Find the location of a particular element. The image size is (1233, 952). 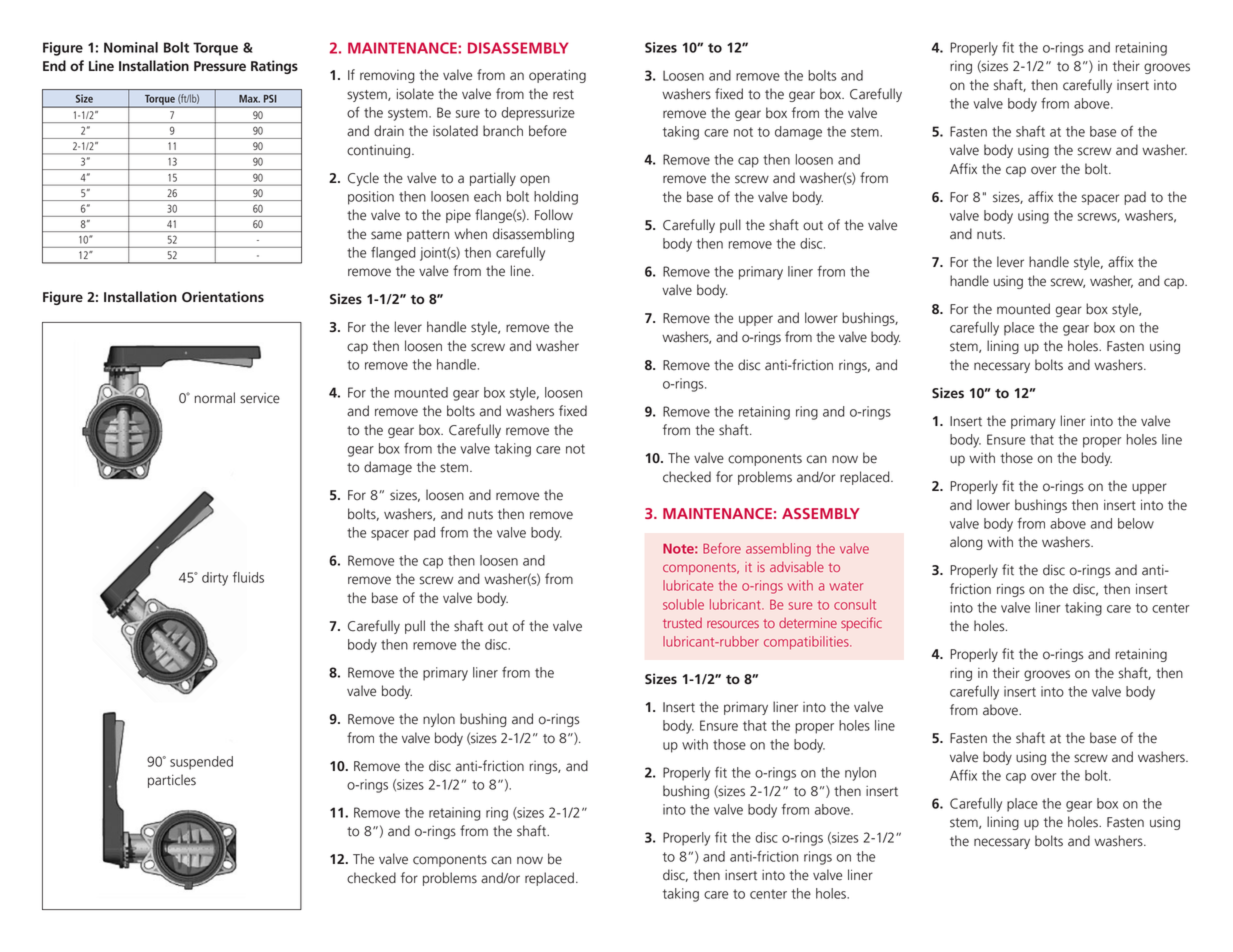

specific is located at coordinates (861, 624).
